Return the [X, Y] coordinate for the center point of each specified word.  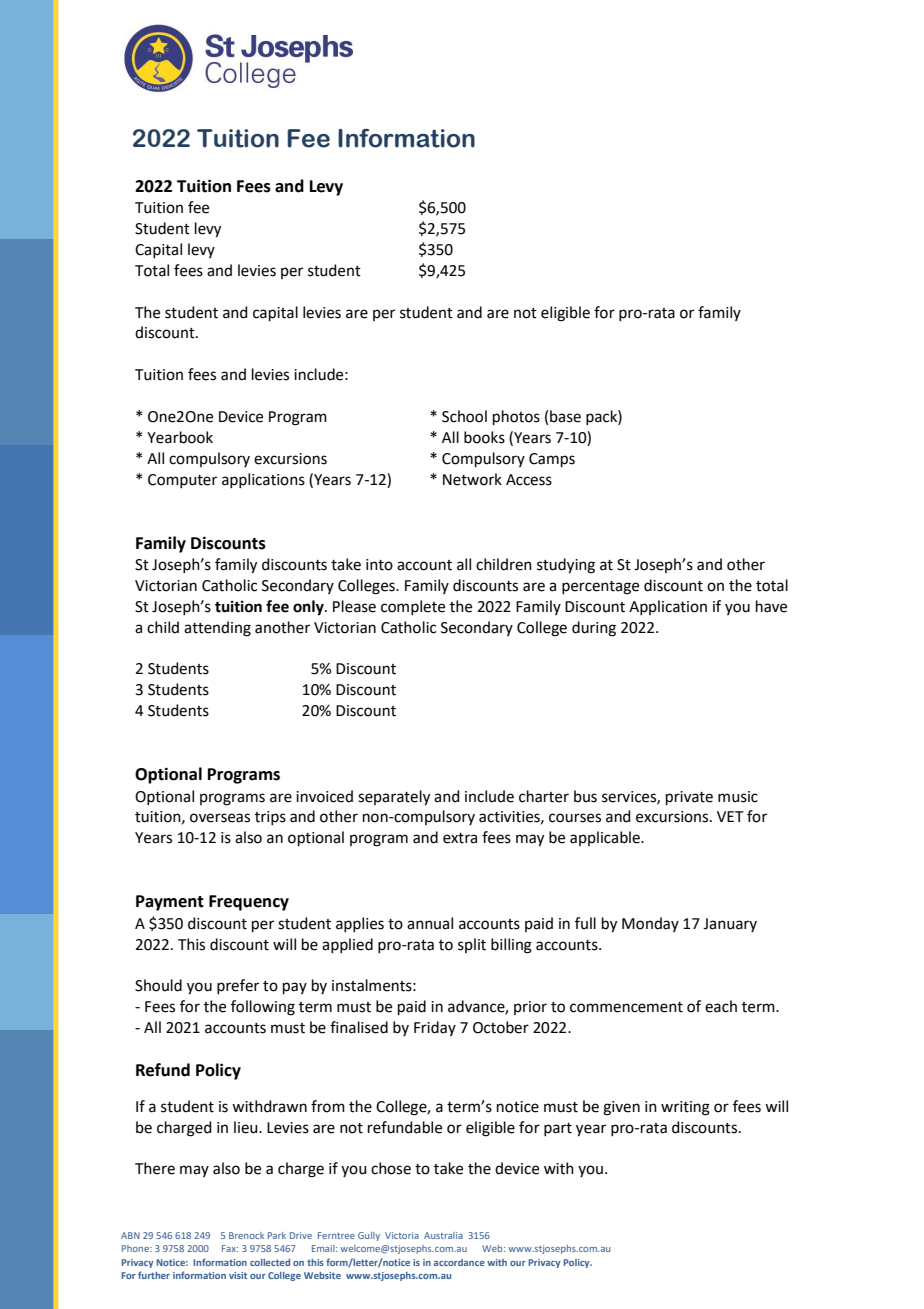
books [484, 437]
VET [730, 816]
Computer [182, 481]
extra [460, 838]
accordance [459, 1262]
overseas [220, 818]
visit [238, 1275]
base [565, 416]
